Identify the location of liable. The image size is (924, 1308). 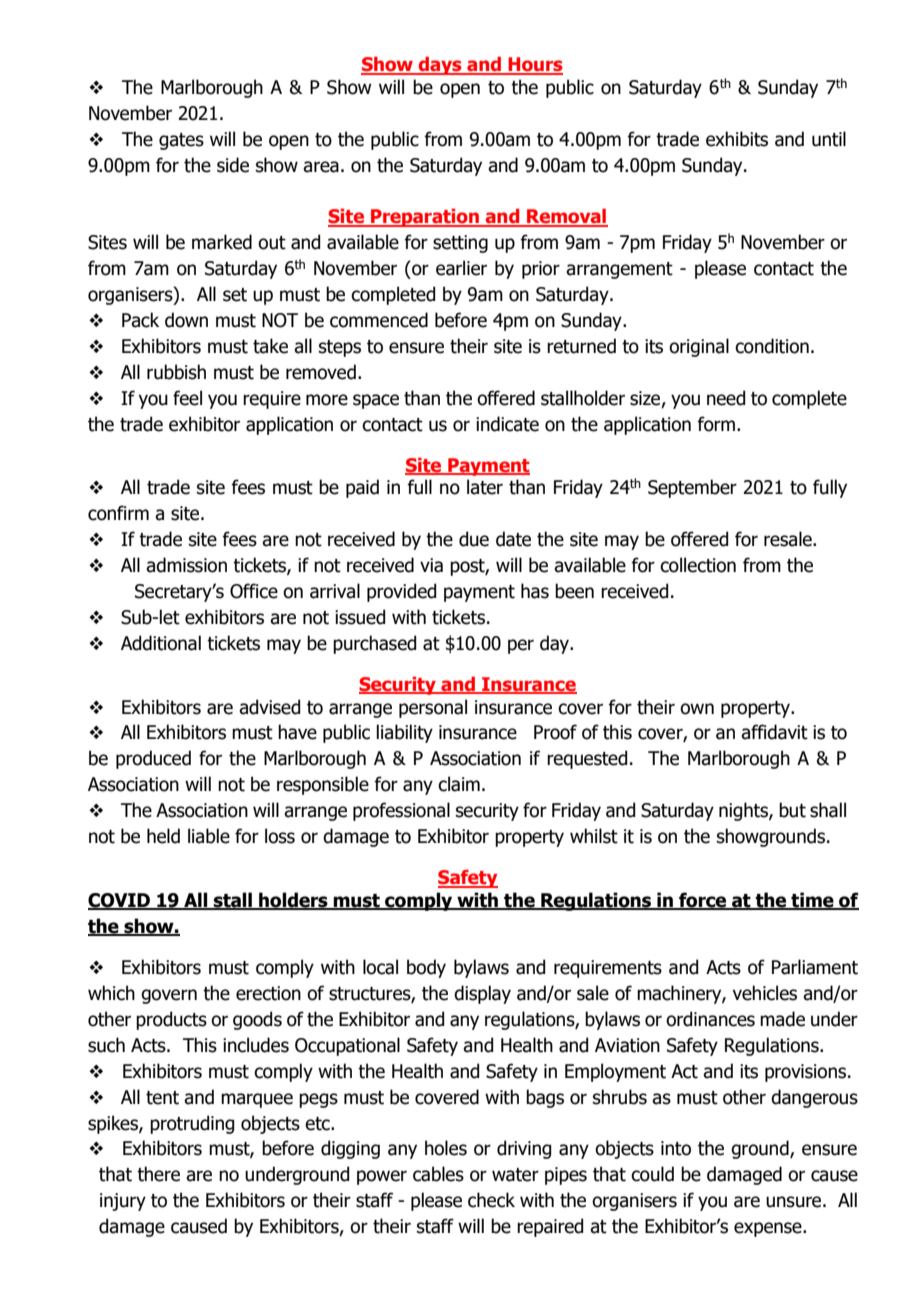
(209, 836).
